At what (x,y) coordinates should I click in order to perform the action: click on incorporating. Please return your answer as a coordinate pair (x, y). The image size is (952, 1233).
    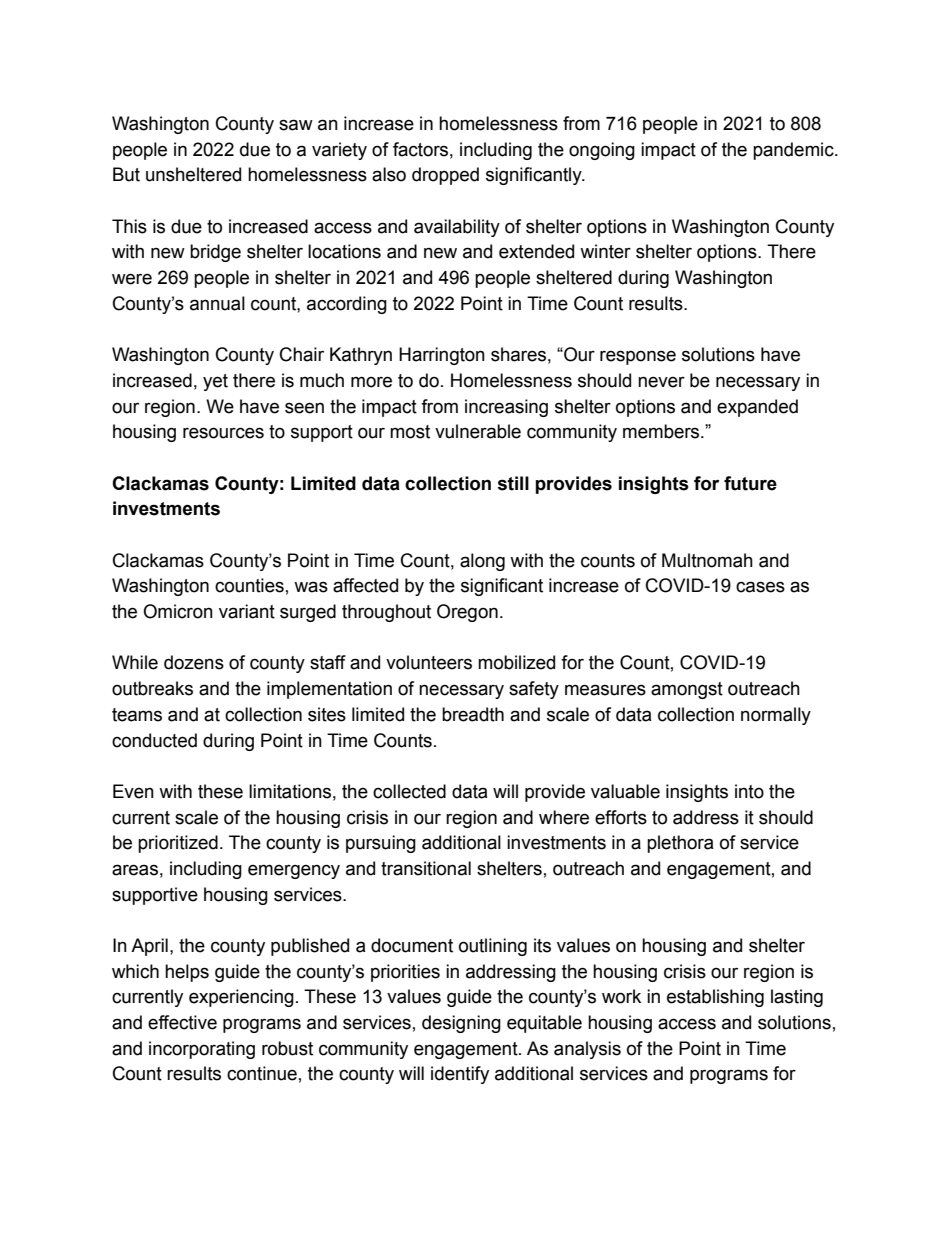
    Looking at the image, I should click on (202, 1050).
